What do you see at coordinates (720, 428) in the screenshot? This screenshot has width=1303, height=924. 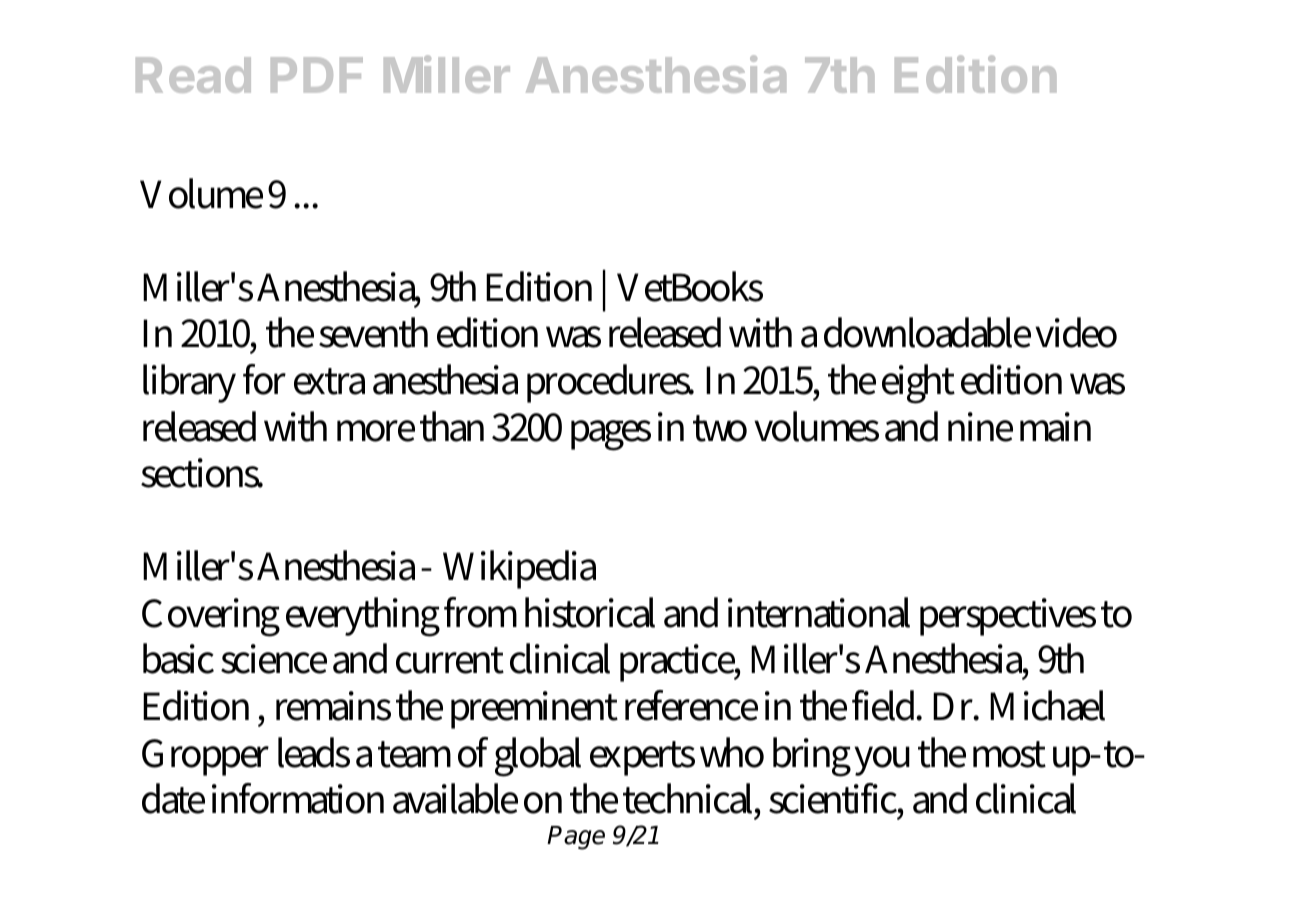 I see `two` at bounding box center [720, 428].
